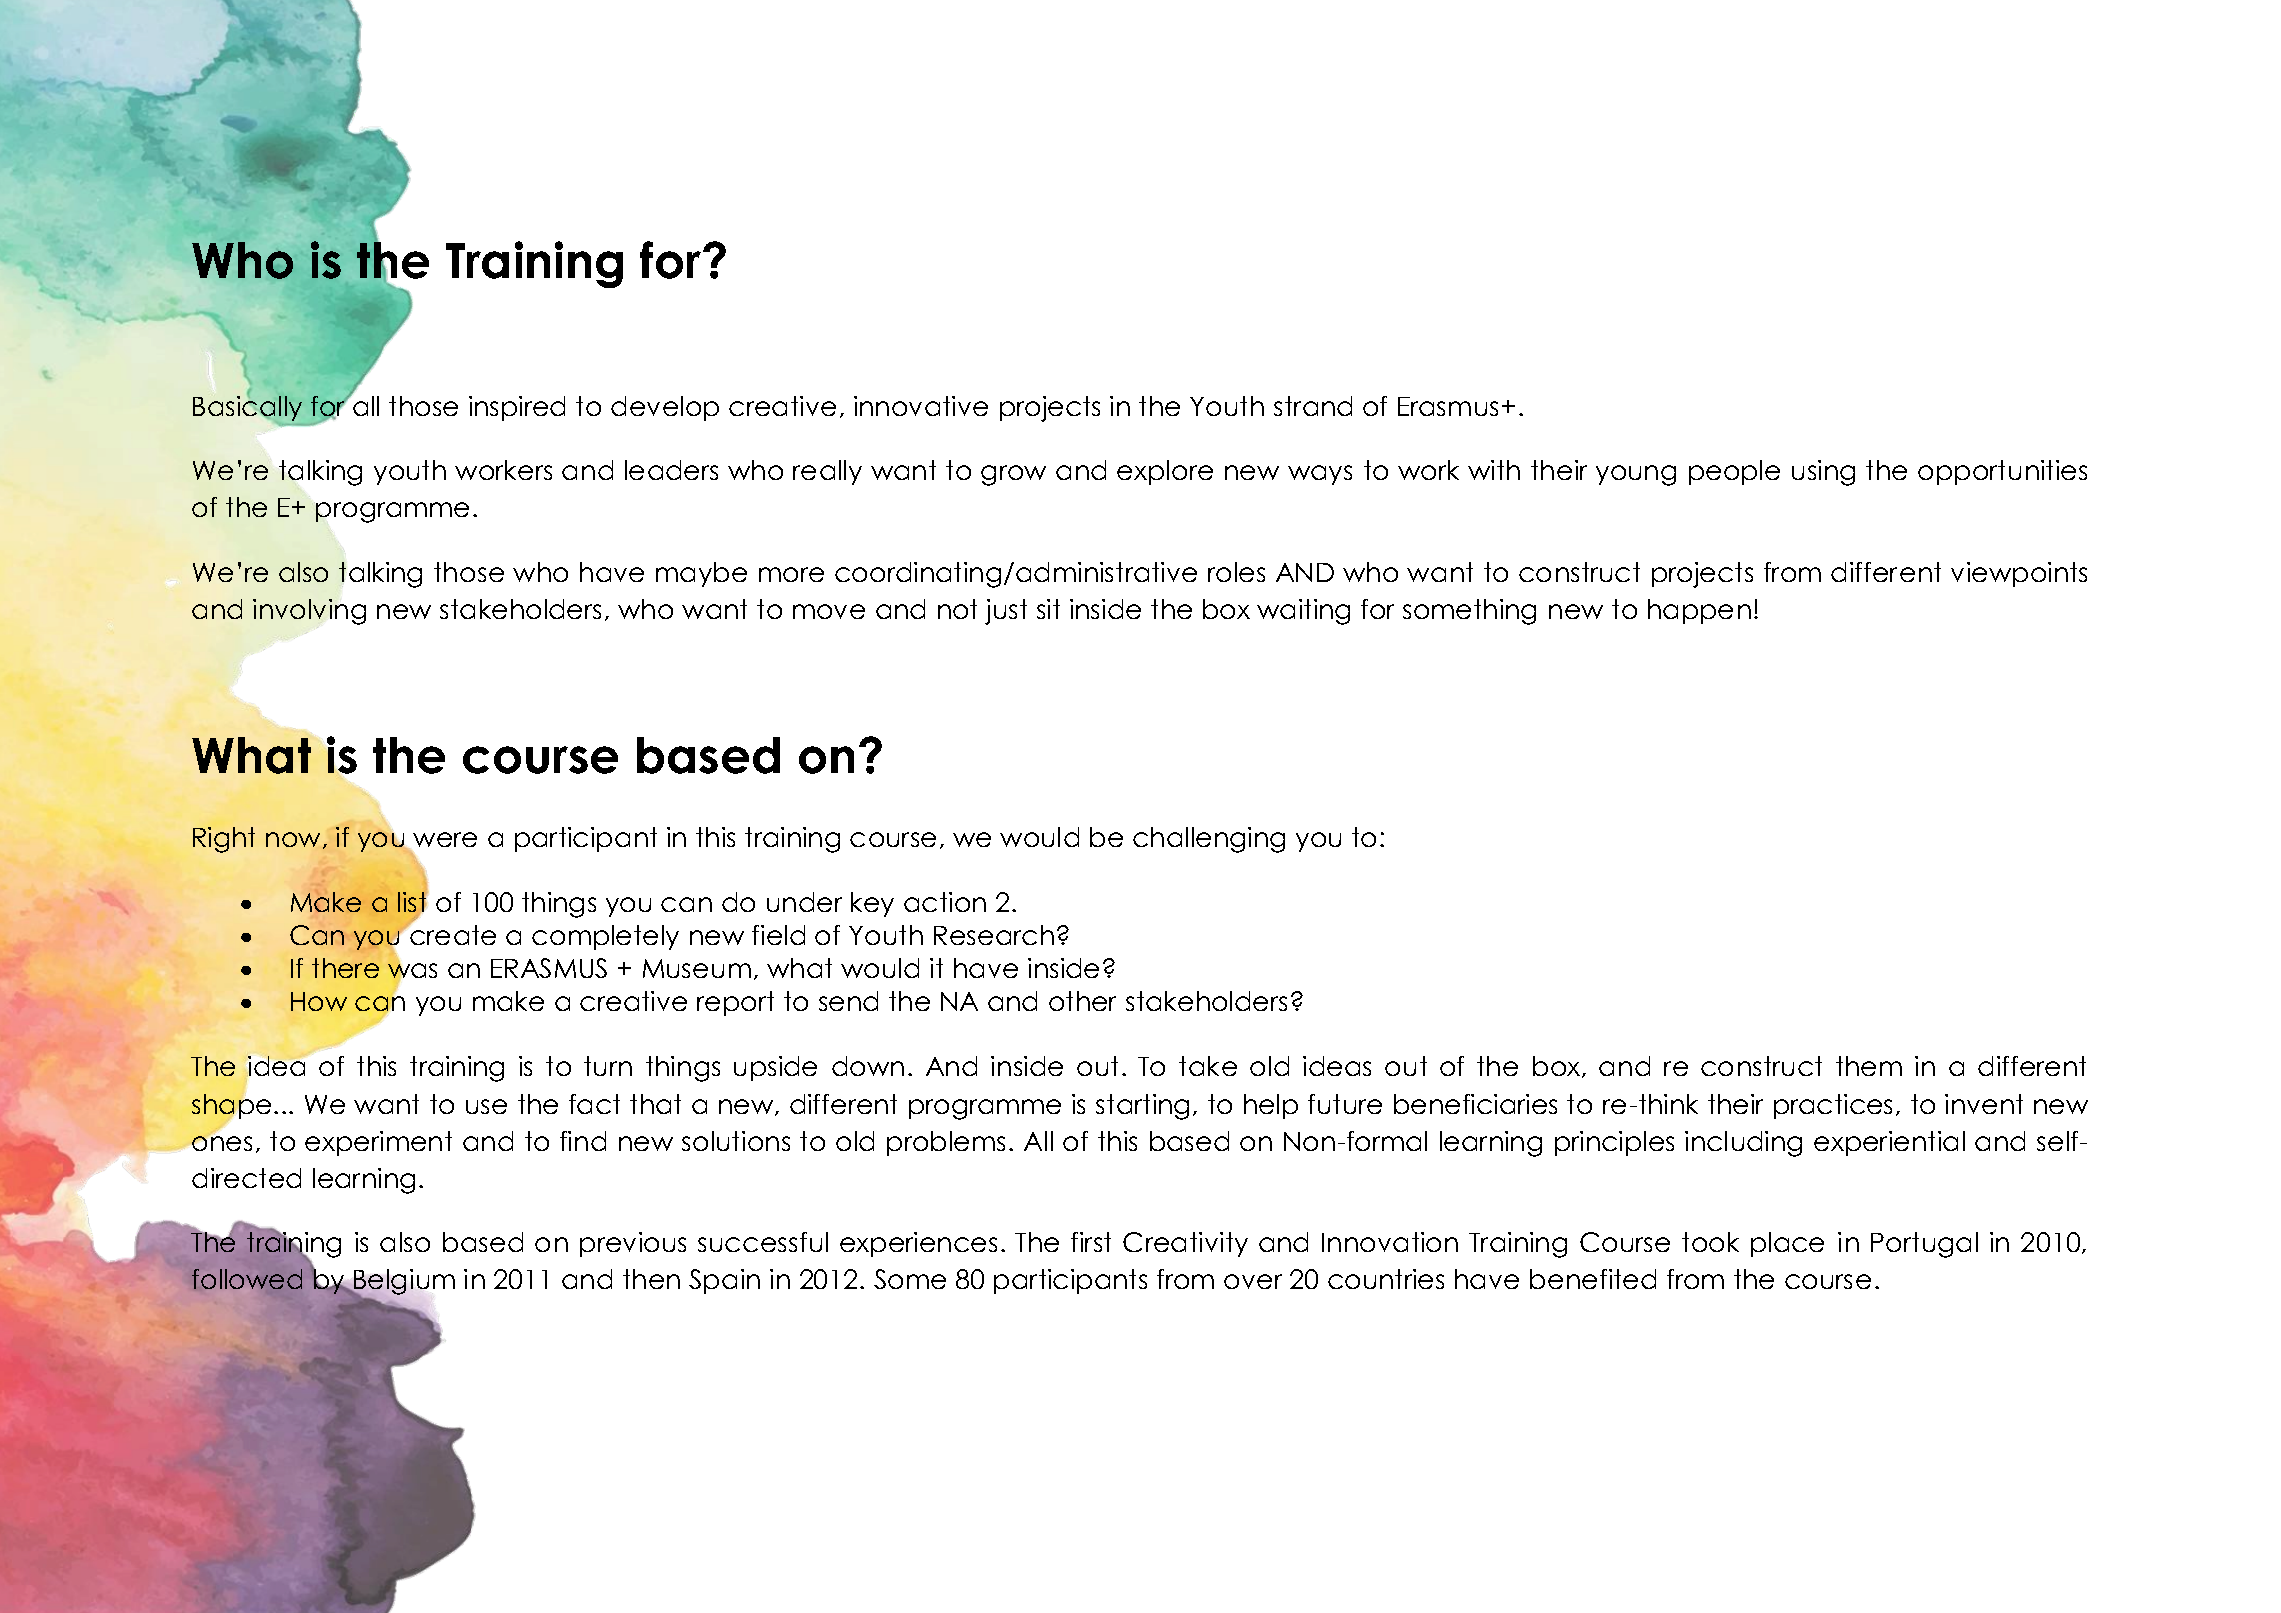  What do you see at coordinates (1048, 609) in the screenshot?
I see `sit` at bounding box center [1048, 609].
